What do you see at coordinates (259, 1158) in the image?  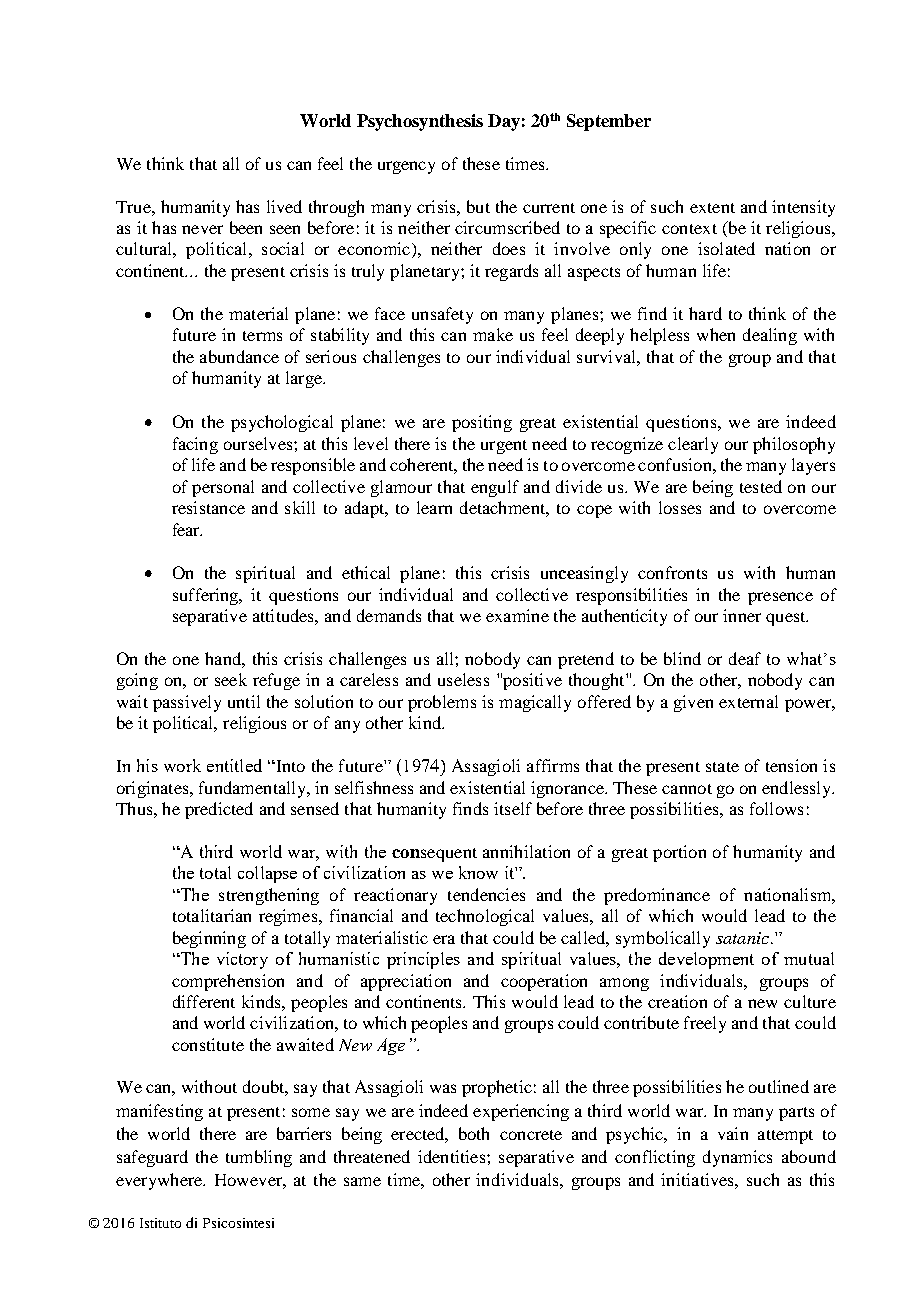 I see `tumbling` at bounding box center [259, 1158].
